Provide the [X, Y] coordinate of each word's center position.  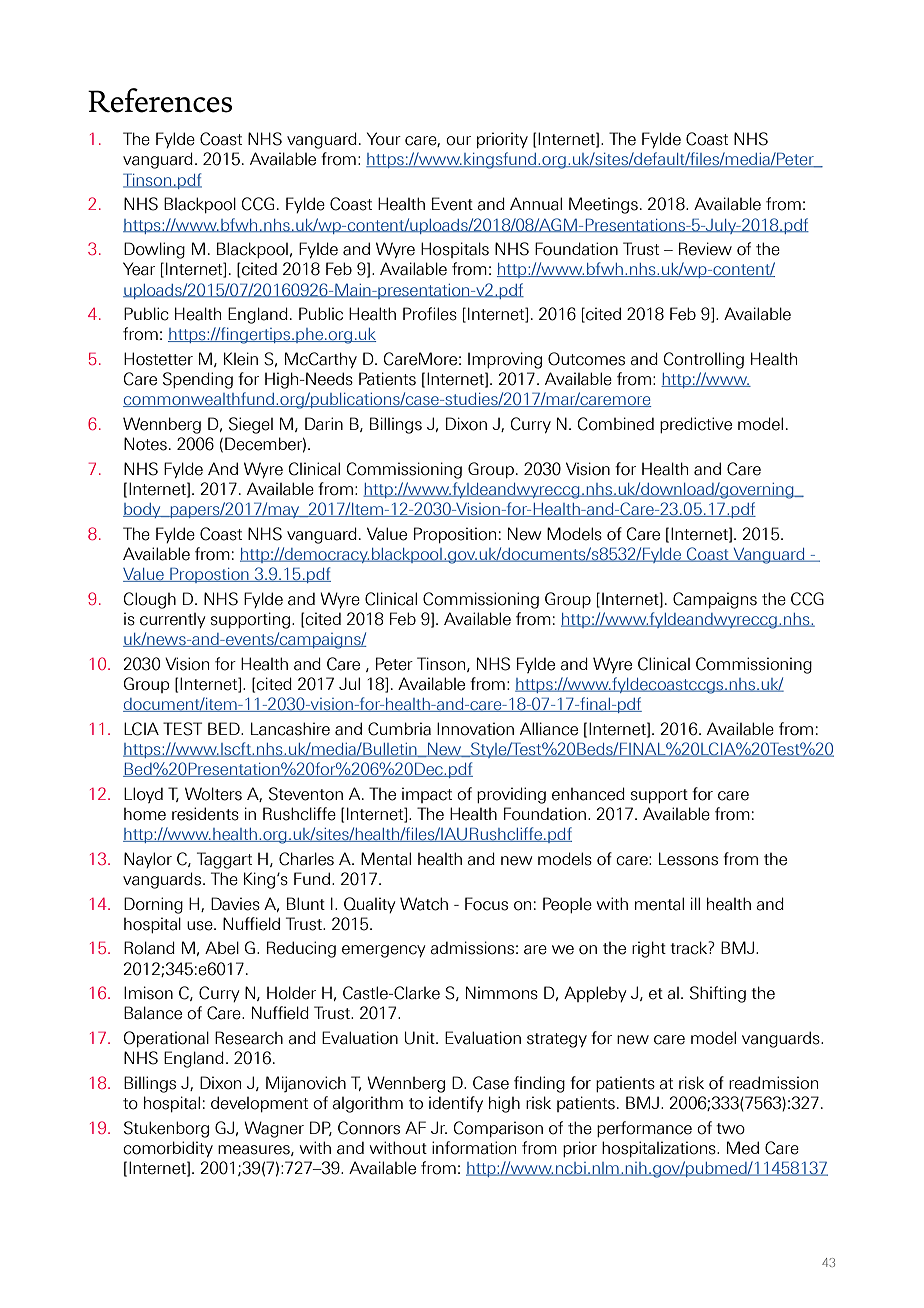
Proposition [455, 535]
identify [456, 1104]
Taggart [224, 860]
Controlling [704, 360]
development [259, 1104]
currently [172, 620]
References [160, 100]
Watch [424, 904]
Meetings [603, 205]
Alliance [549, 729]
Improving [505, 360]
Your [384, 139]
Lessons [688, 859]
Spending [198, 380]
